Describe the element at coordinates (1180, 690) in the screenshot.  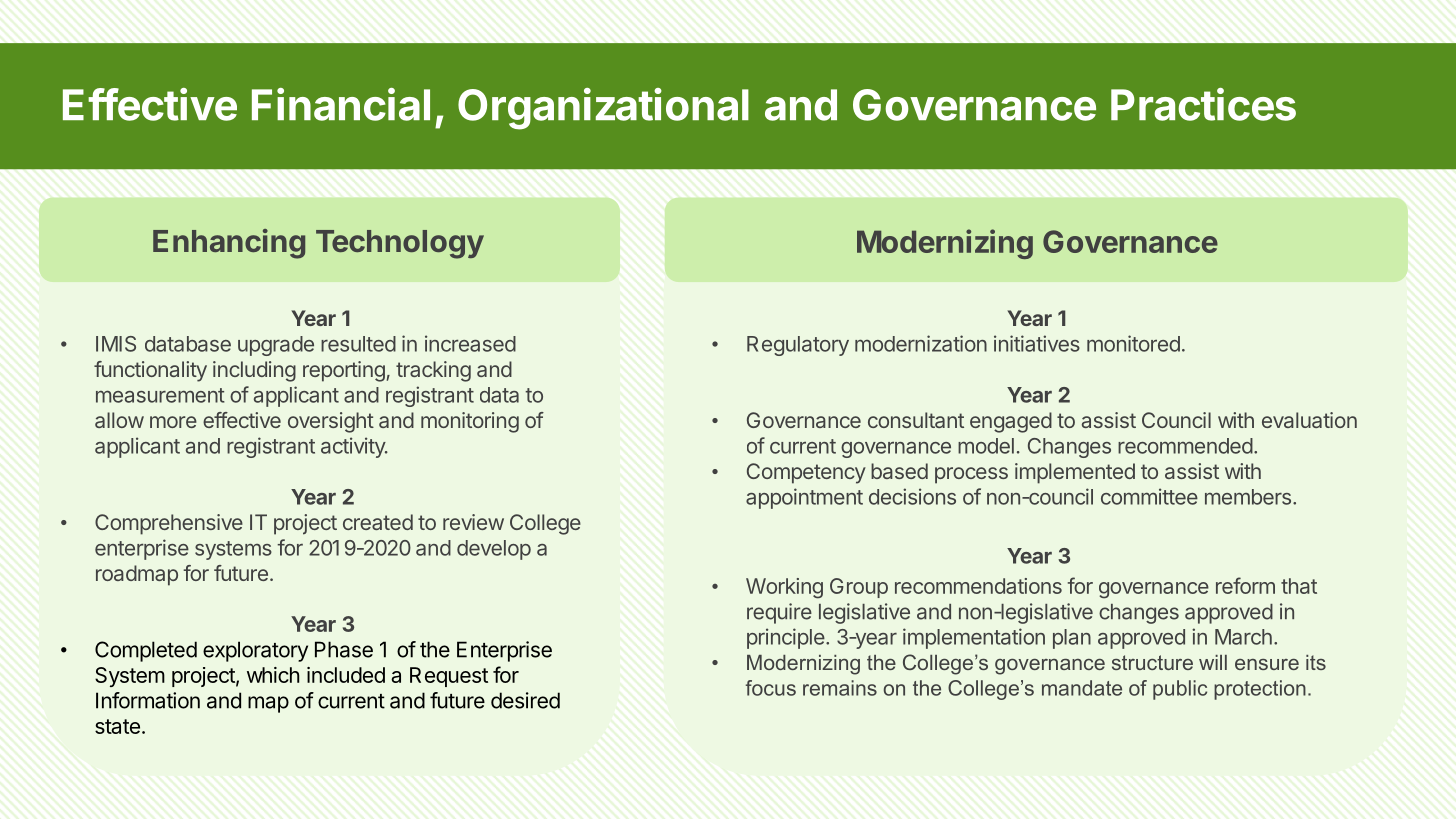
I see `public` at that location.
